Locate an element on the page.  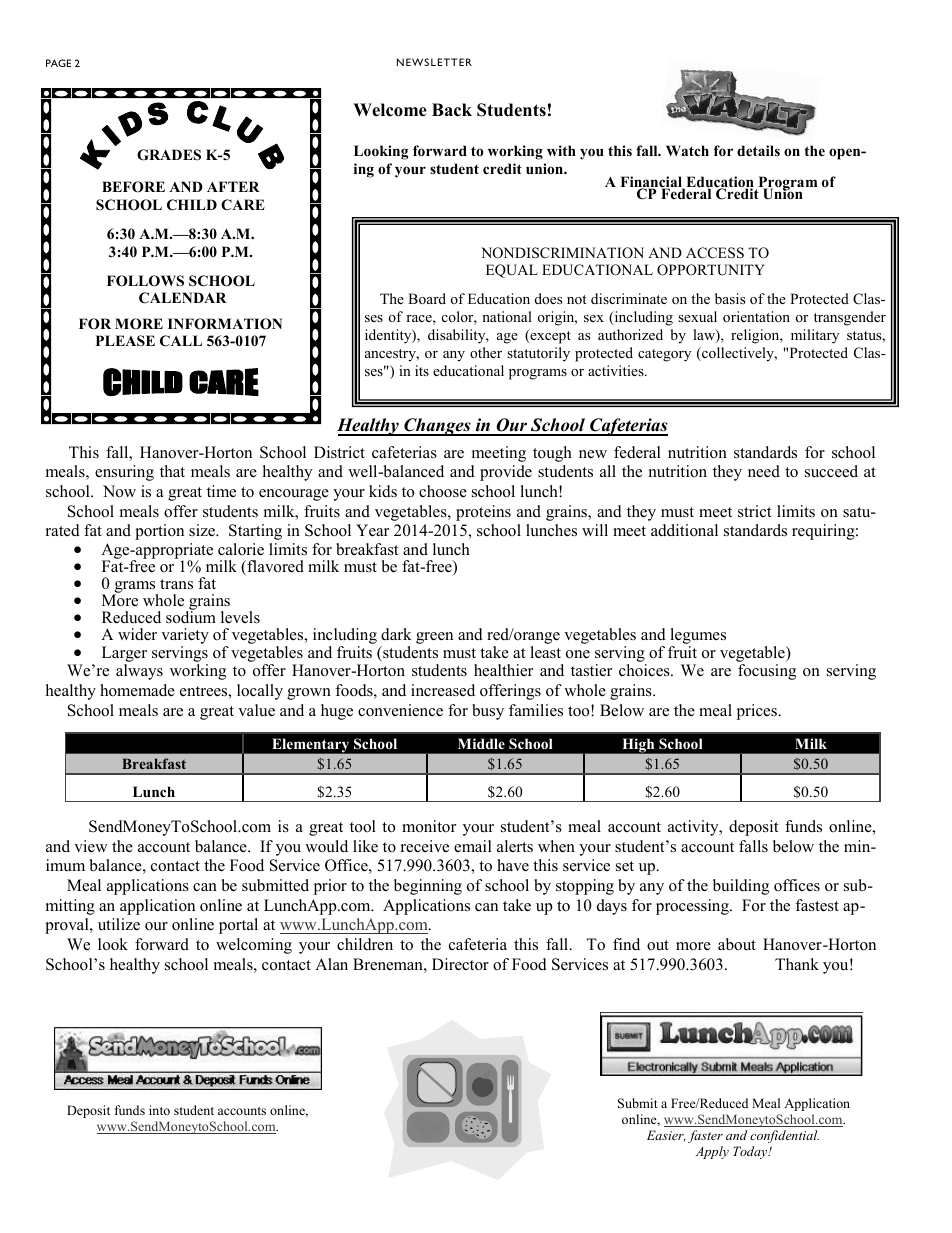
that is located at coordinates (172, 471).
